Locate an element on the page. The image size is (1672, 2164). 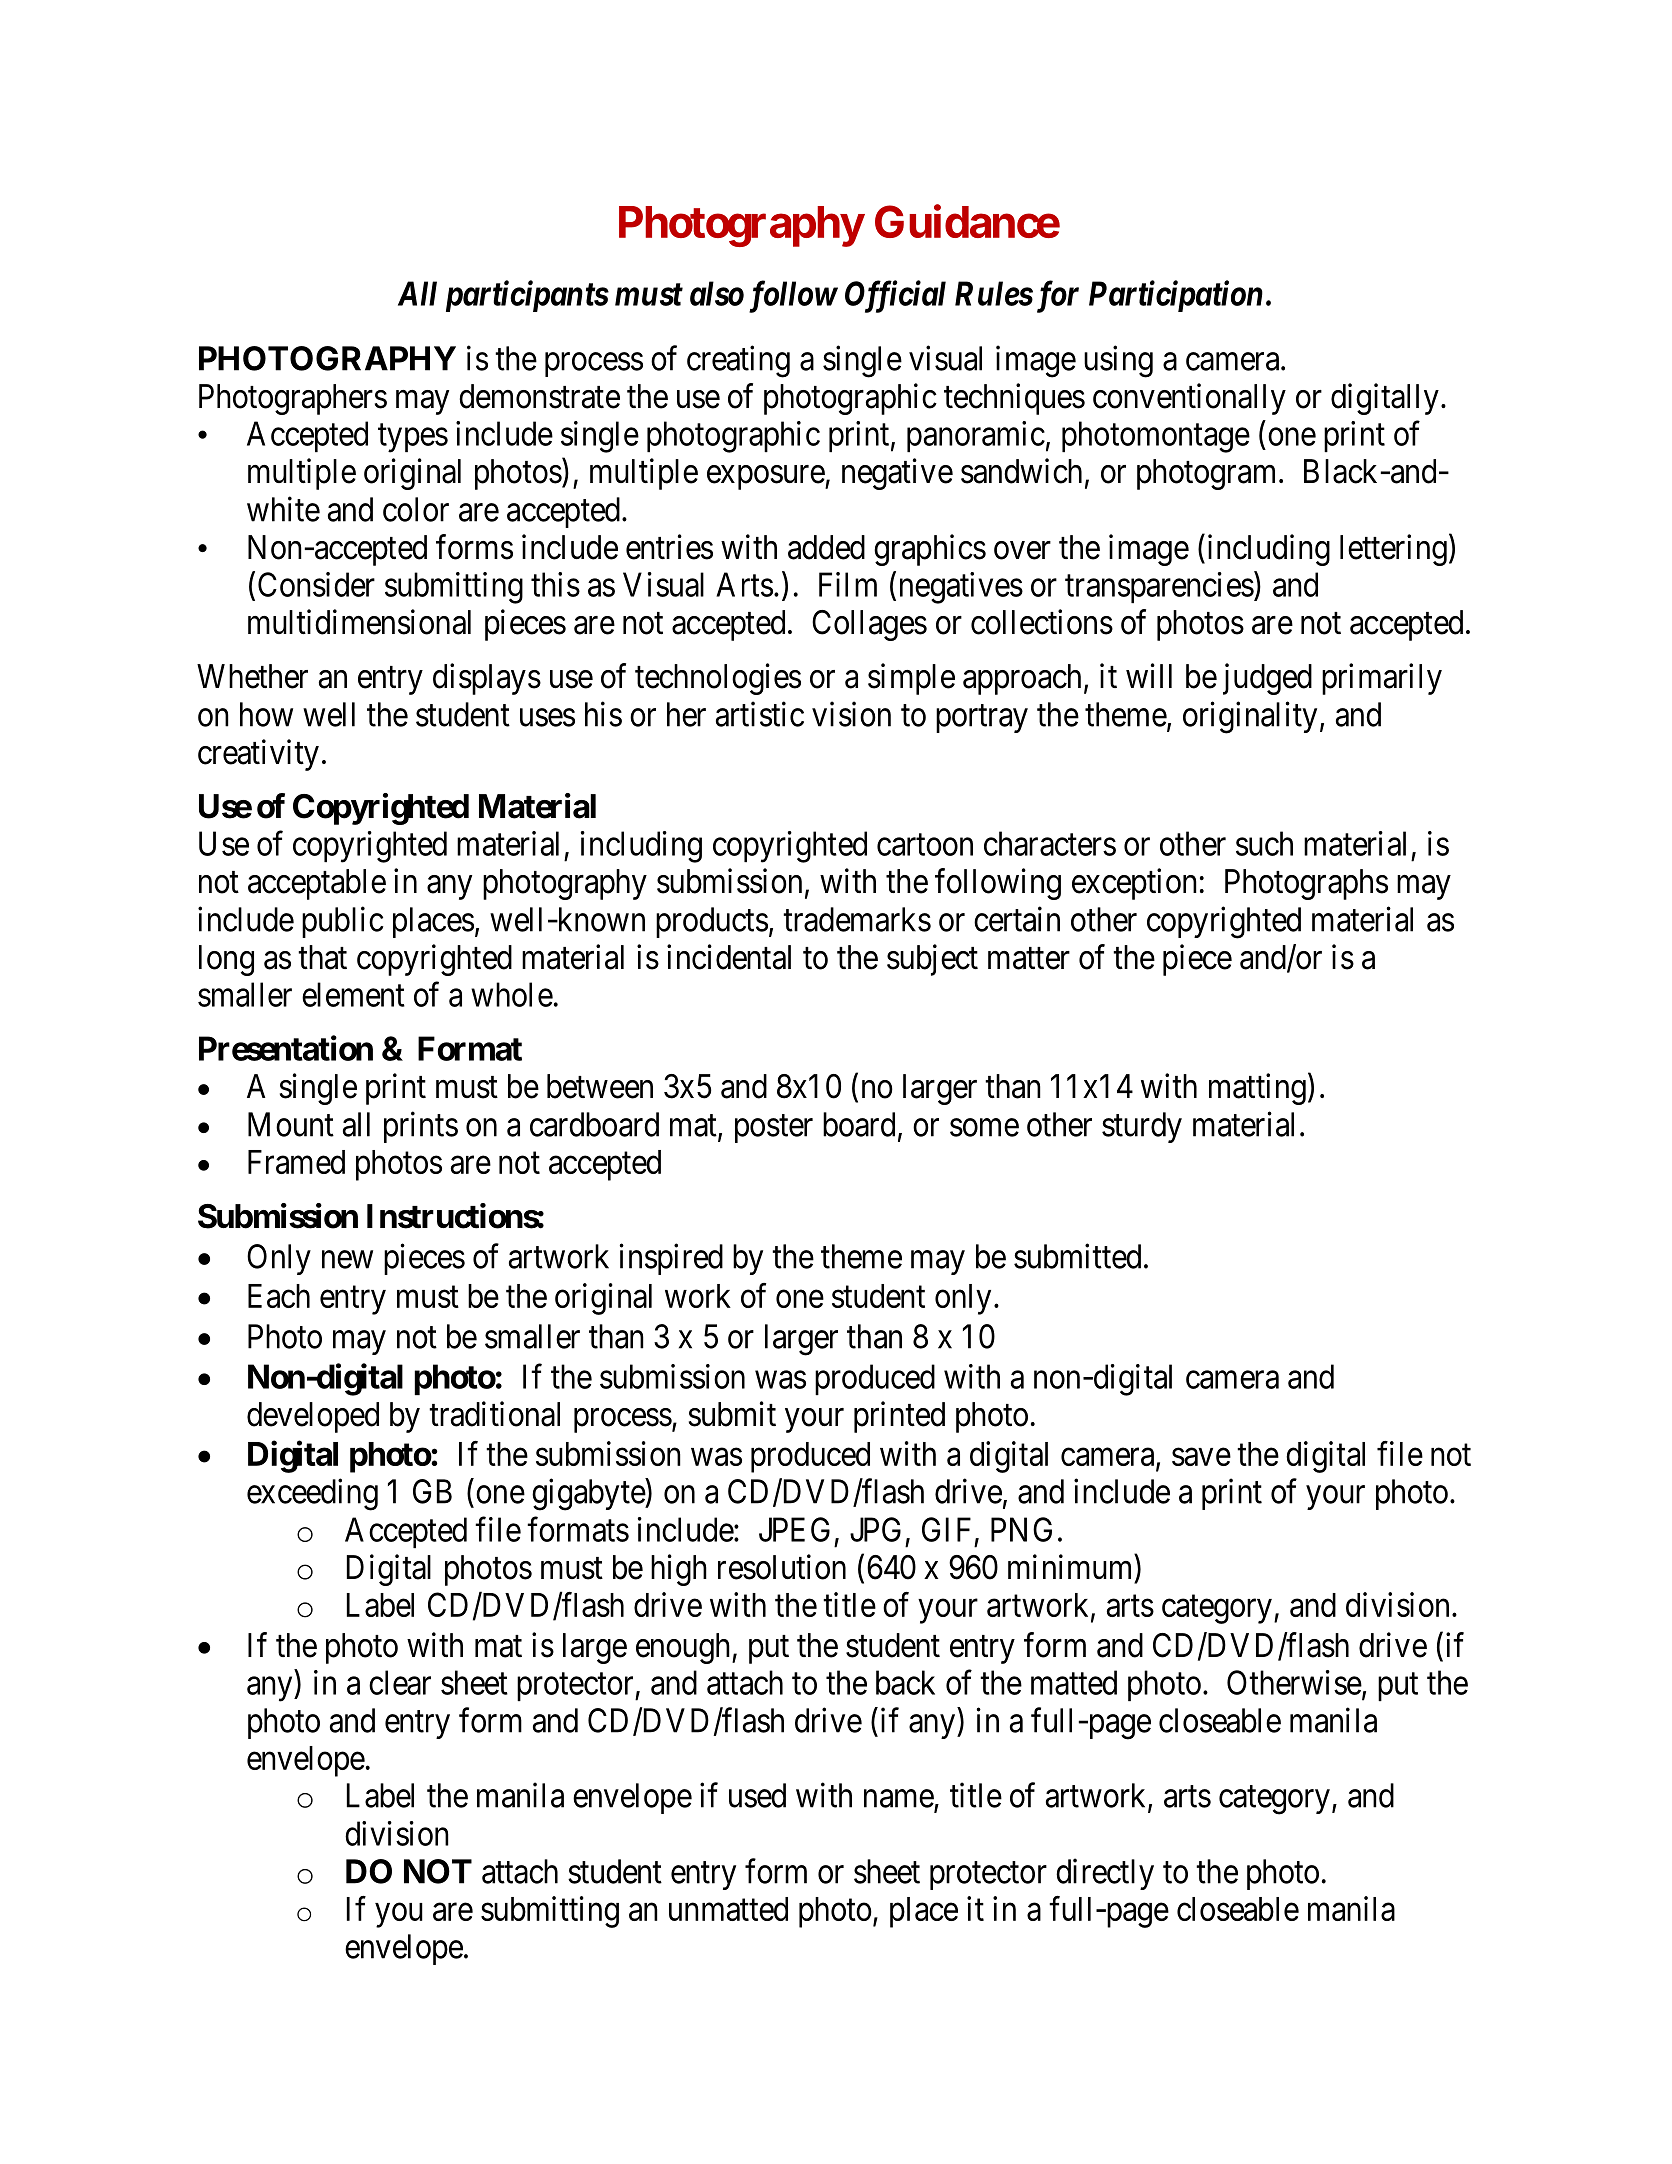
Mount is located at coordinates (291, 1124).
